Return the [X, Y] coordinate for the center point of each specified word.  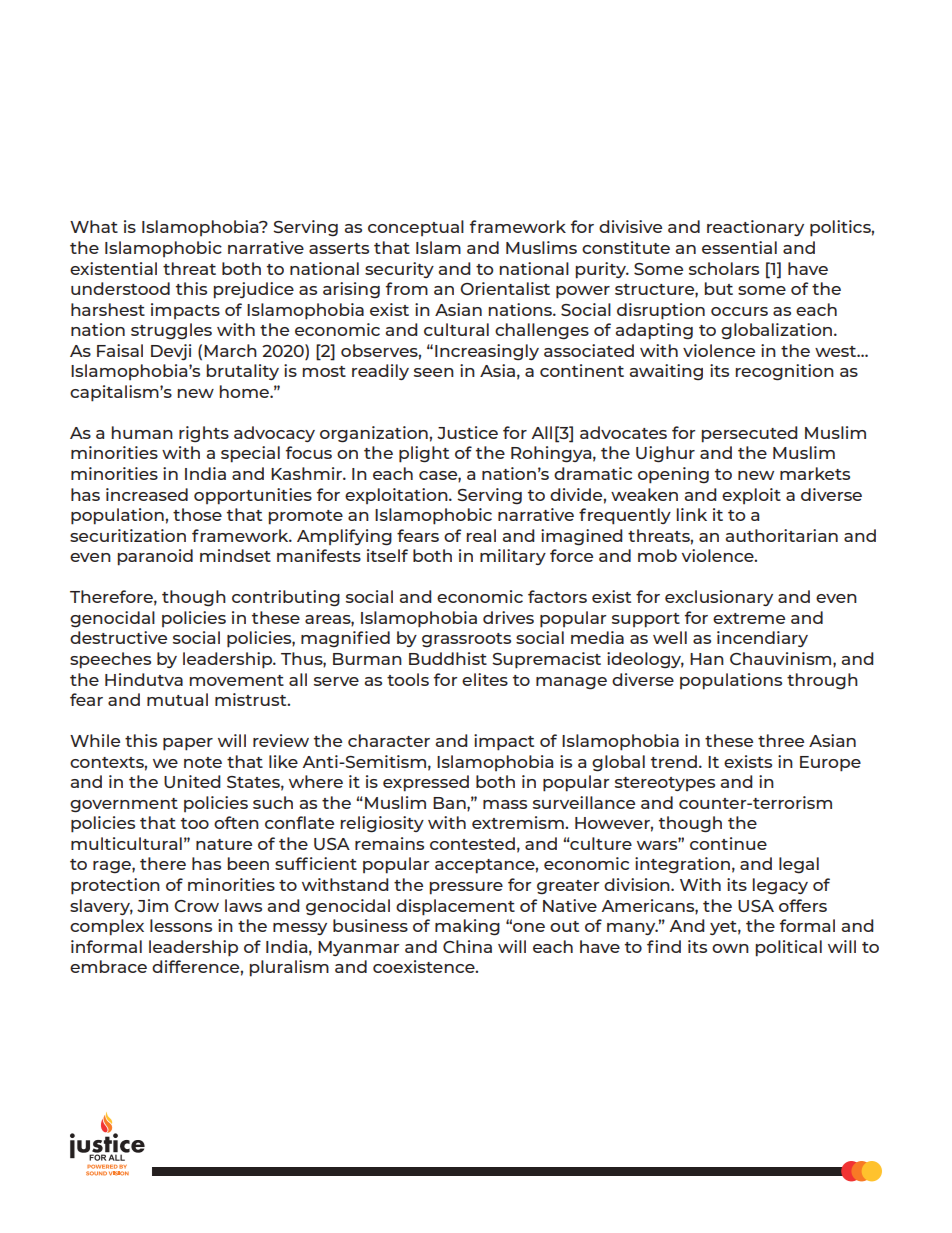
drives [508, 617]
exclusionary [719, 598]
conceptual [416, 228]
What [94, 226]
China [467, 946]
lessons [181, 925]
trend [675, 761]
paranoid [155, 557]
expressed [426, 783]
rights [204, 434]
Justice [467, 432]
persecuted [749, 434]
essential [739, 247]
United [192, 781]
